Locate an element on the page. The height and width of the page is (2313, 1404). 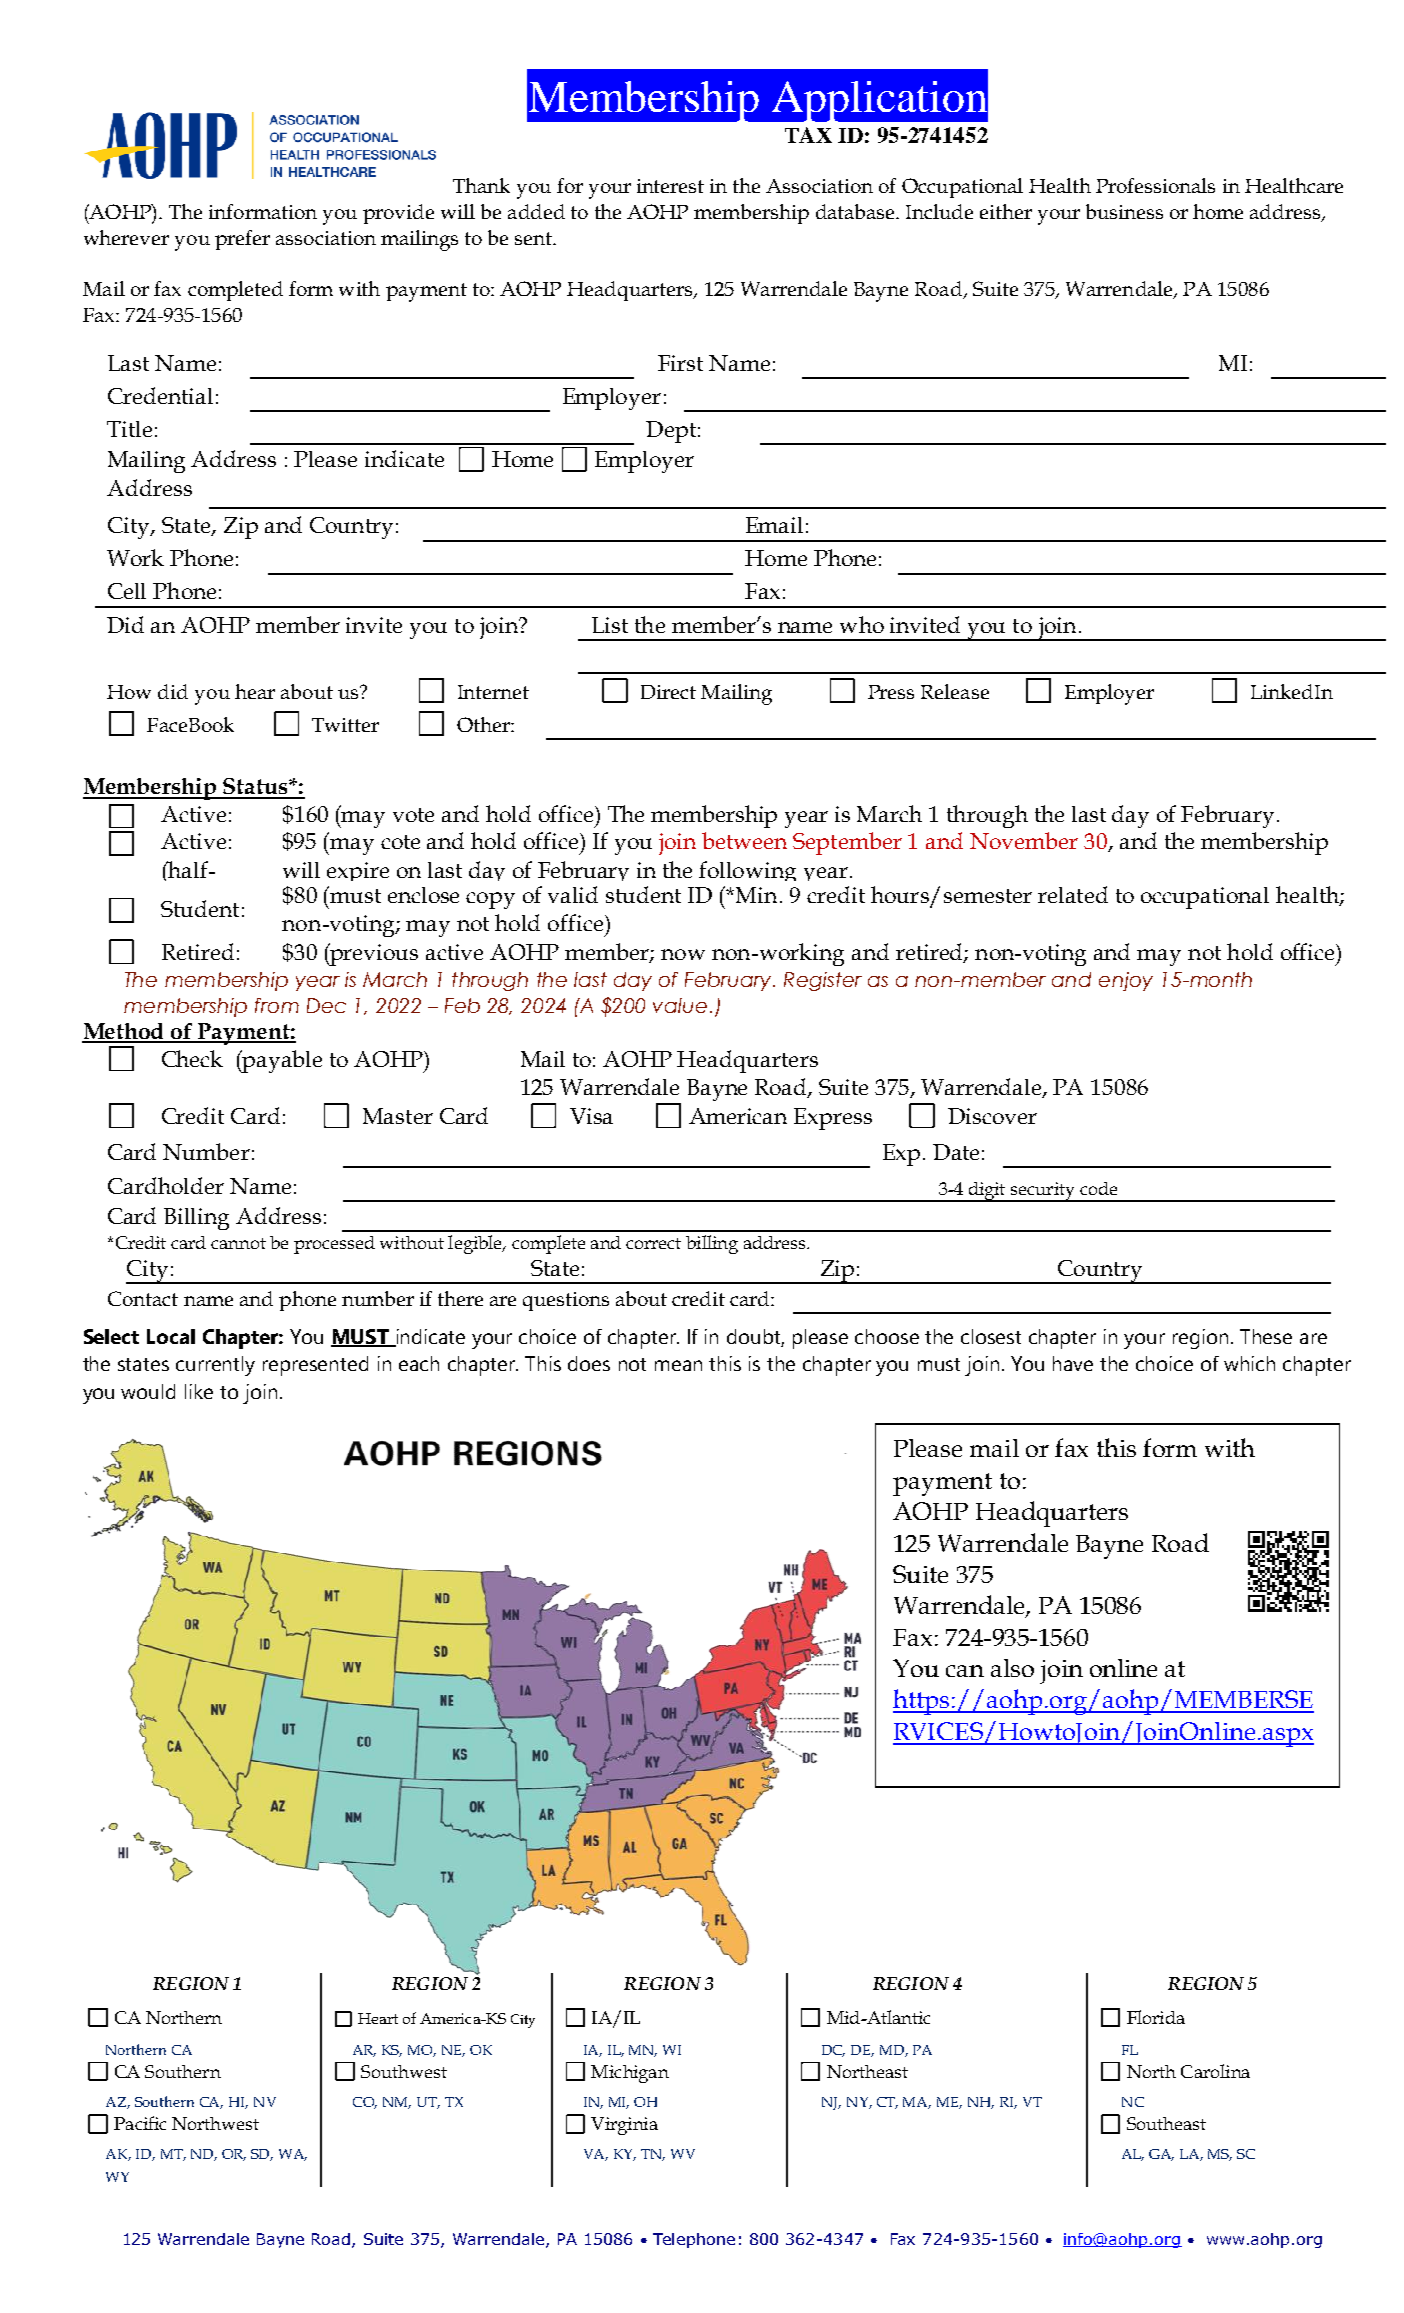
mean is located at coordinates (678, 1365).
